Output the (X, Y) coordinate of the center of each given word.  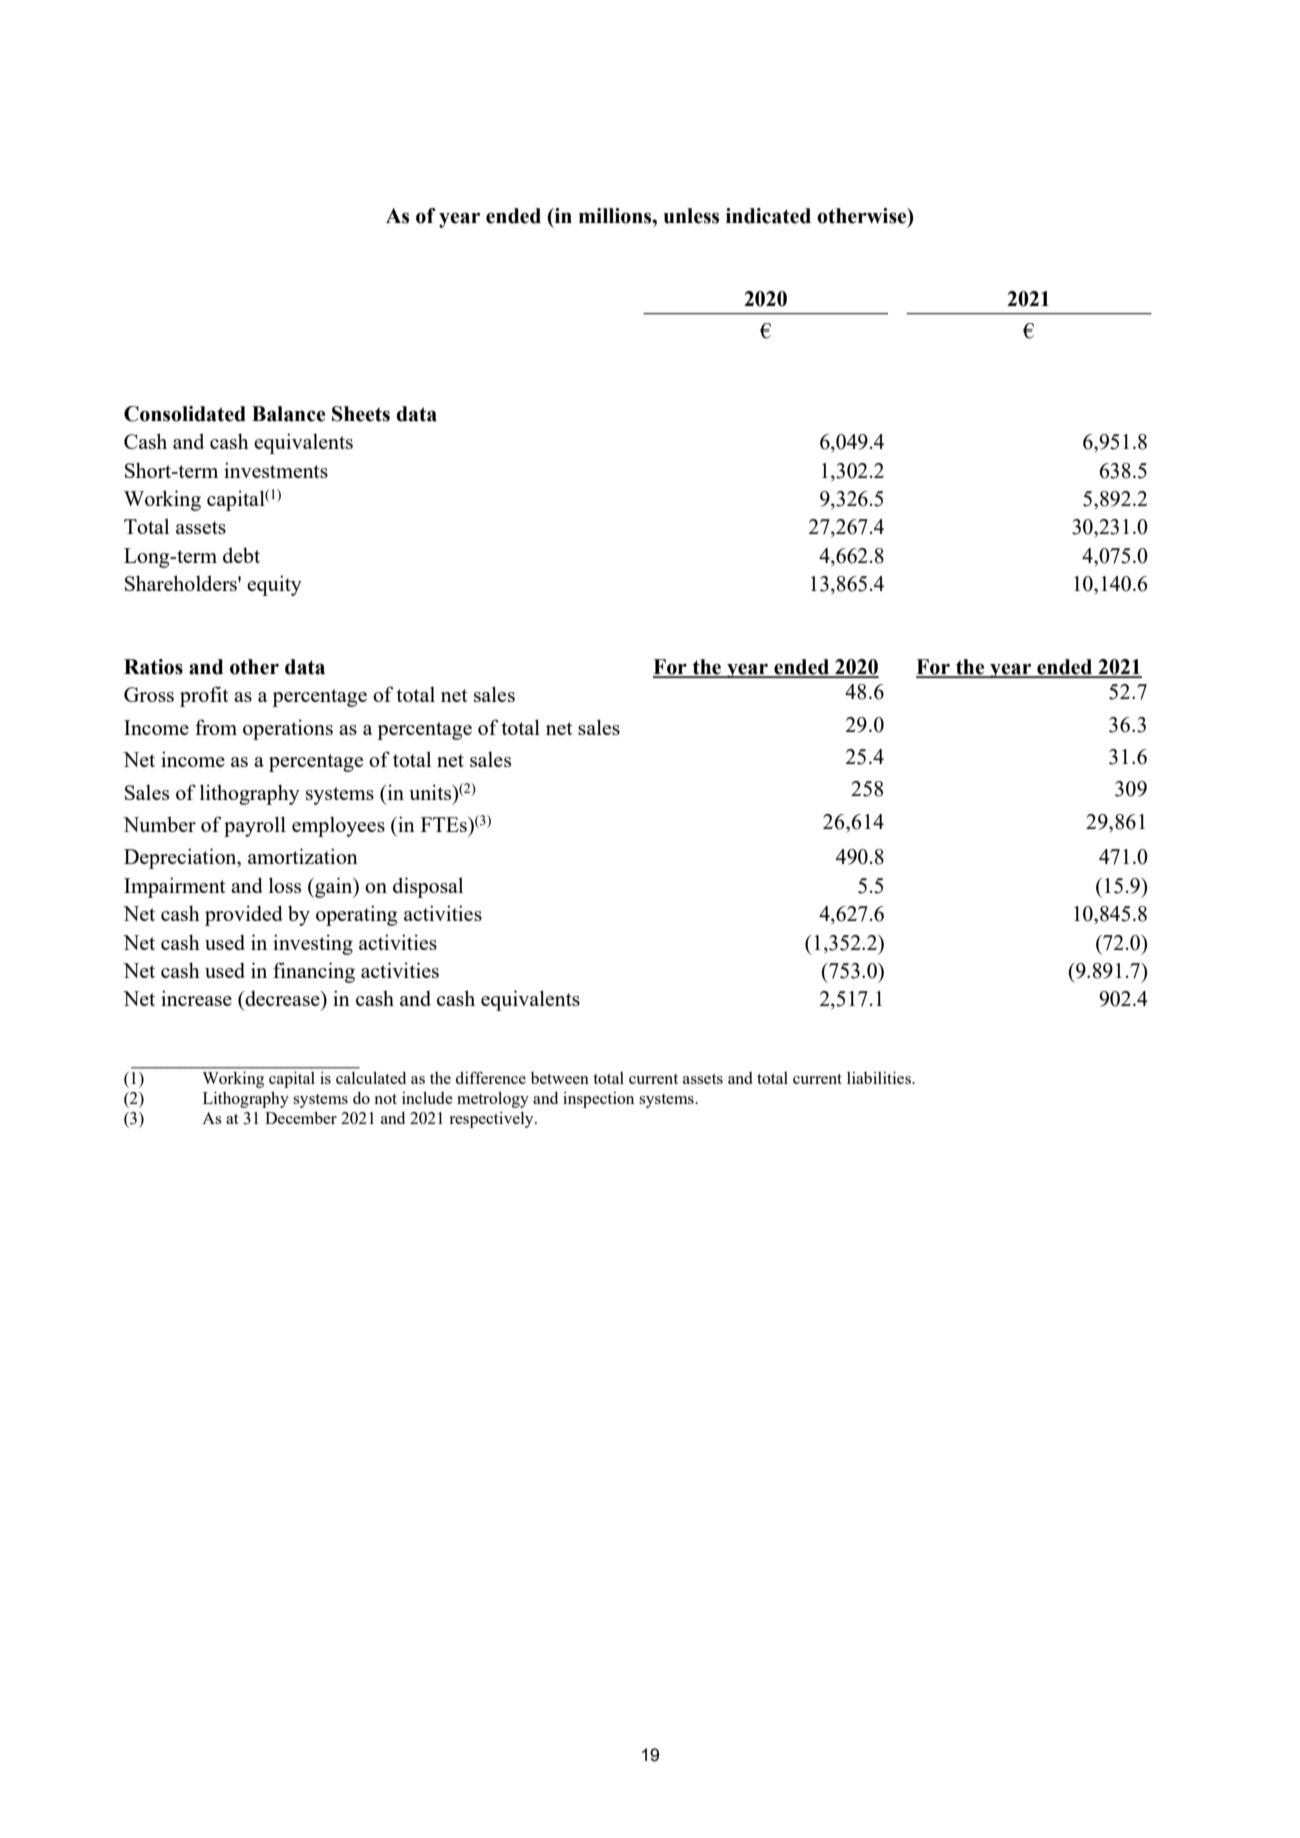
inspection (598, 1100)
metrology (493, 1100)
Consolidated (185, 414)
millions (616, 216)
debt (241, 555)
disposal (428, 887)
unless (691, 216)
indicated (768, 216)
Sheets (361, 414)
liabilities (880, 1077)
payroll (255, 826)
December (301, 1118)
